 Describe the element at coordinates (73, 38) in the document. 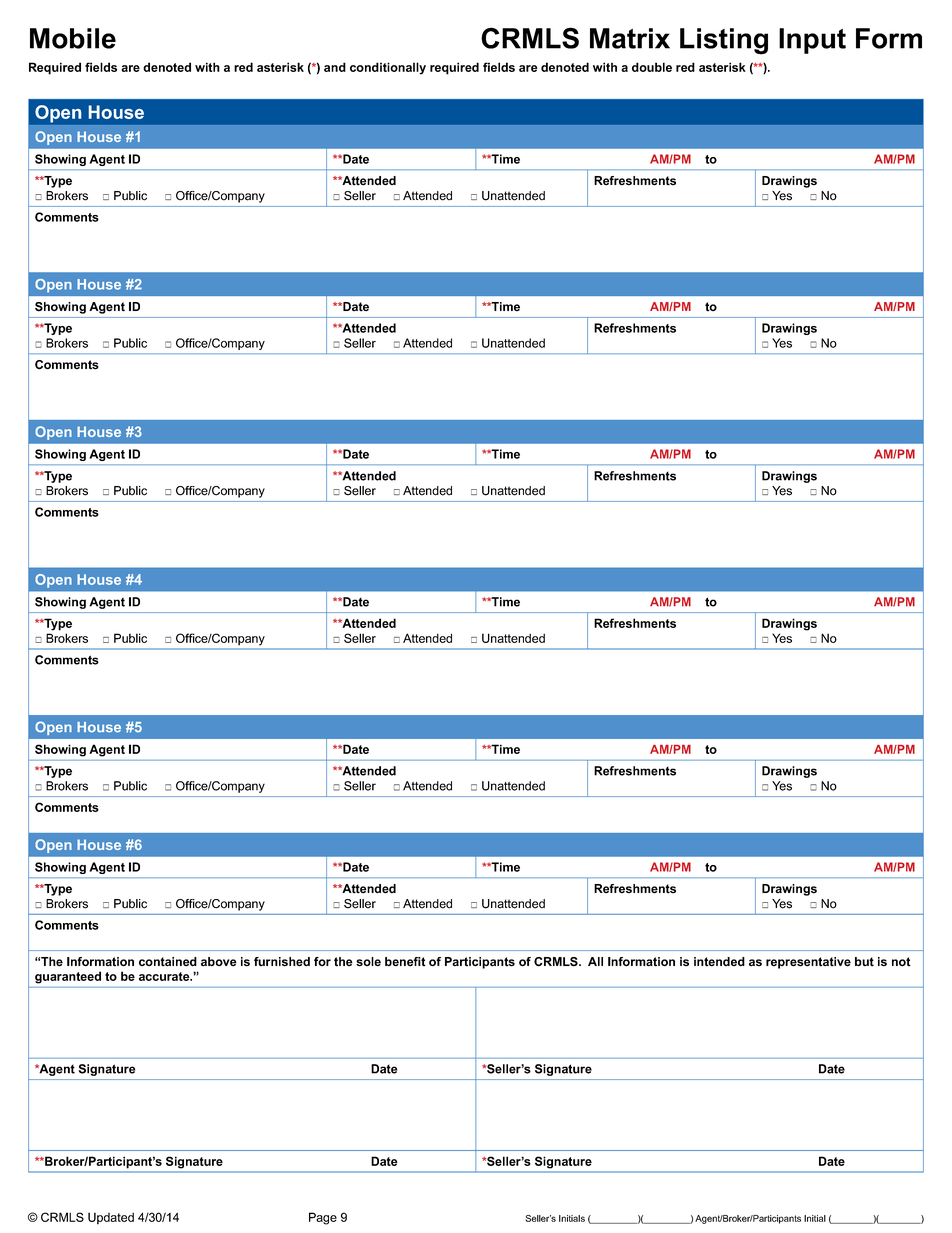

I see `Mobile` at that location.
